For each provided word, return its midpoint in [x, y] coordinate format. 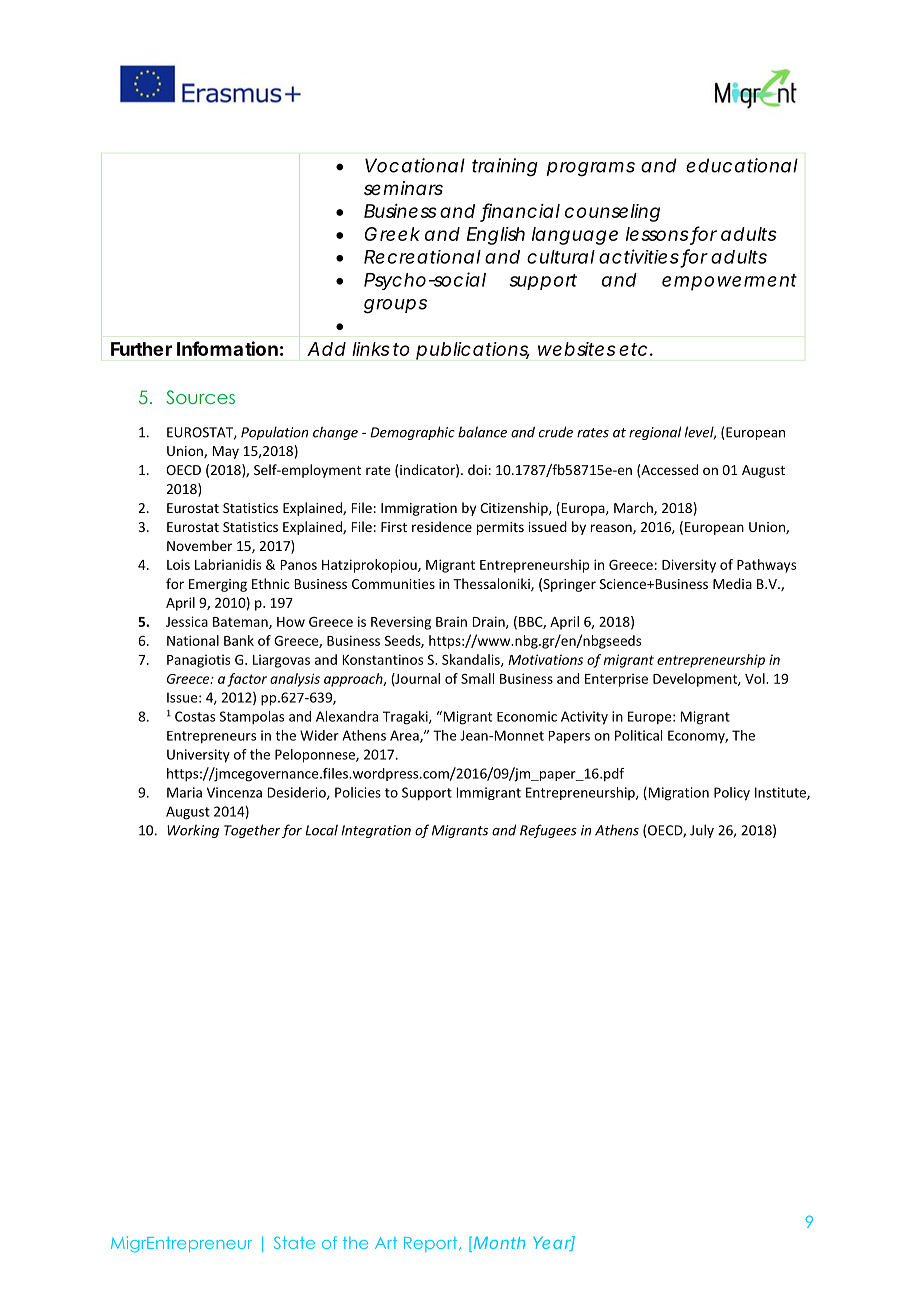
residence [442, 526]
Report [432, 1244]
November [199, 545]
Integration [376, 831]
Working [193, 831]
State [294, 1242]
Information [227, 348]
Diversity [689, 566]
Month [499, 1243]
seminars [403, 188]
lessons [657, 234]
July [702, 831]
